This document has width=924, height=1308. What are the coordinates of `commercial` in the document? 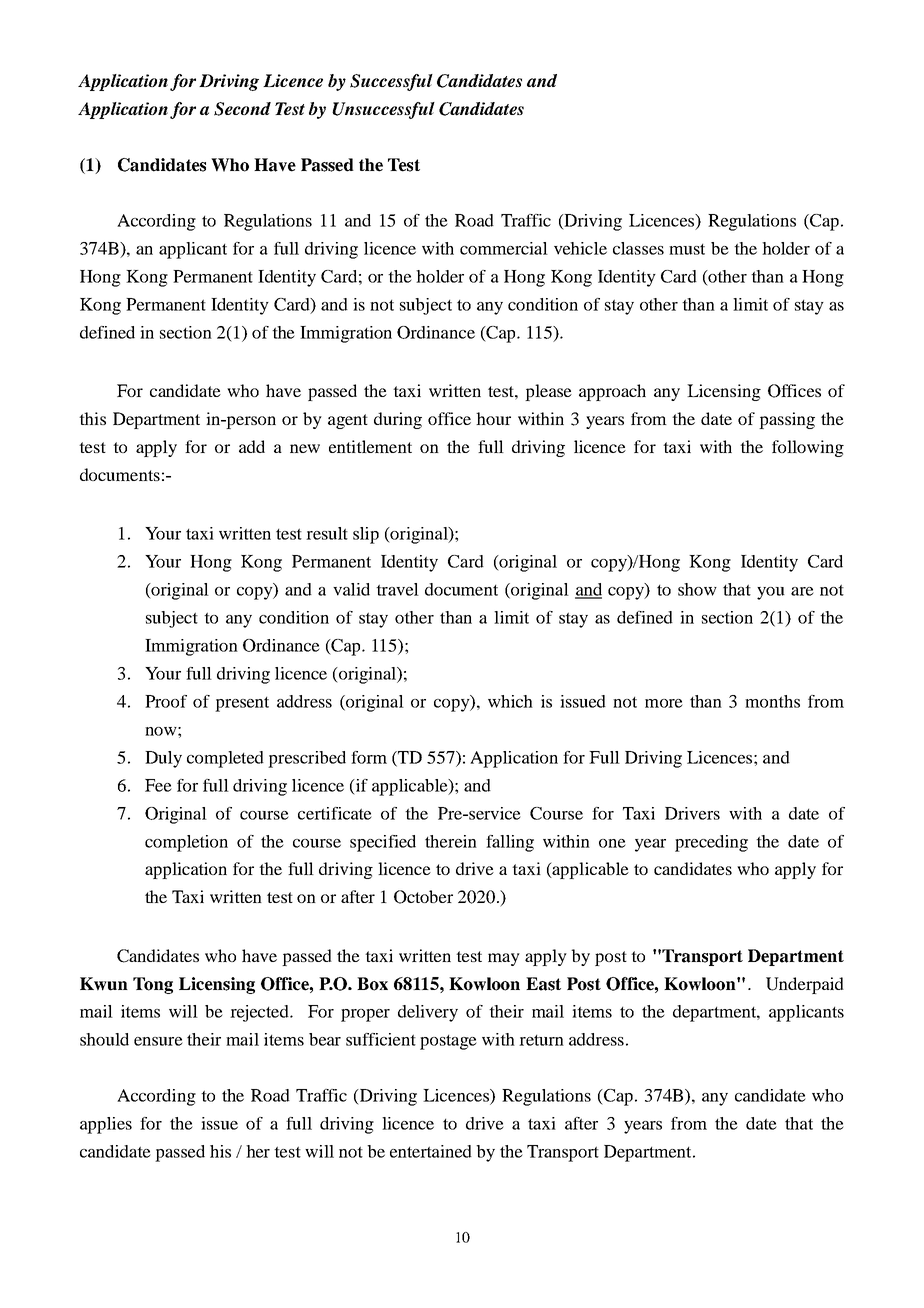 It's located at (504, 248).
